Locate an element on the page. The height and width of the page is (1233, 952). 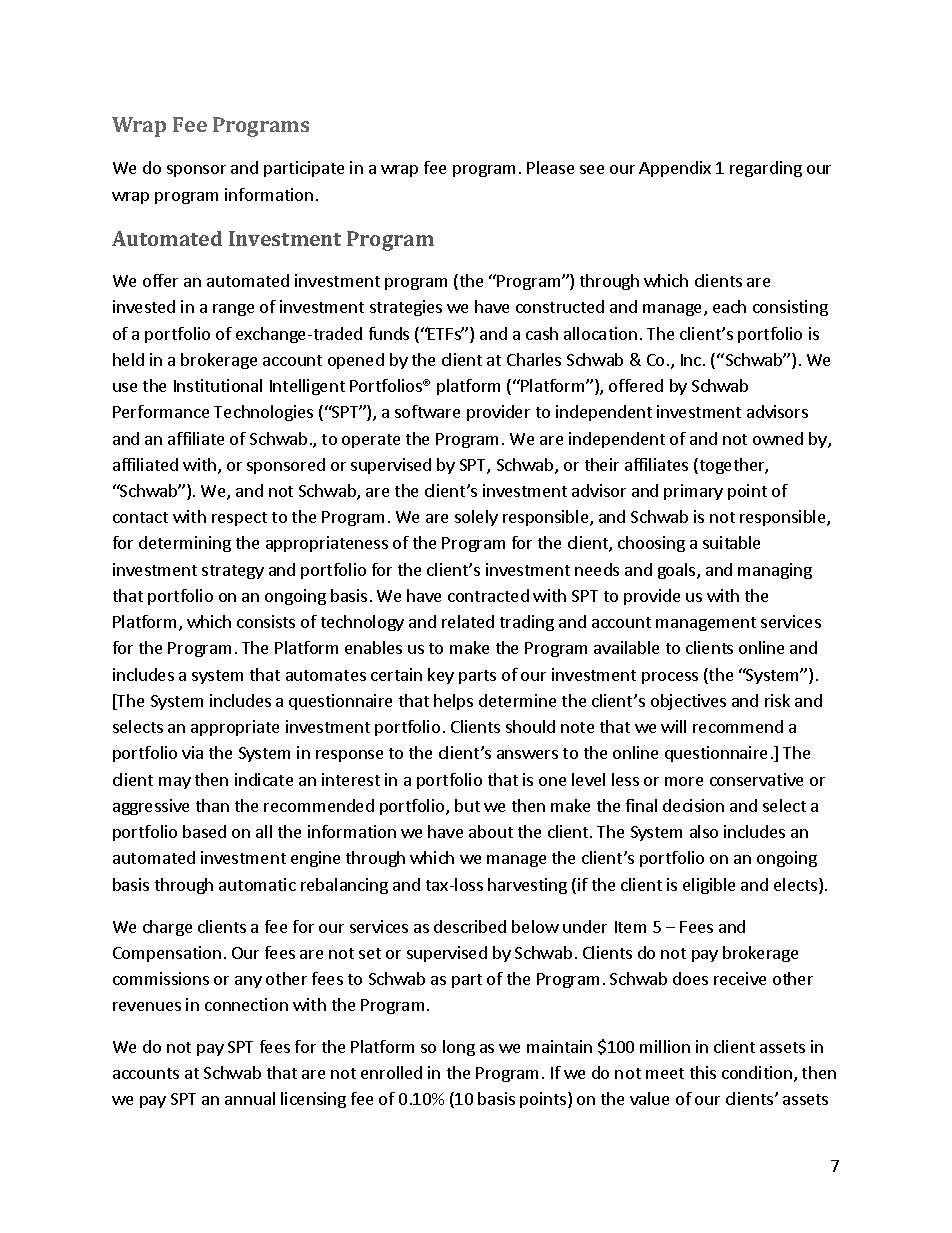
related is located at coordinates (468, 621).
